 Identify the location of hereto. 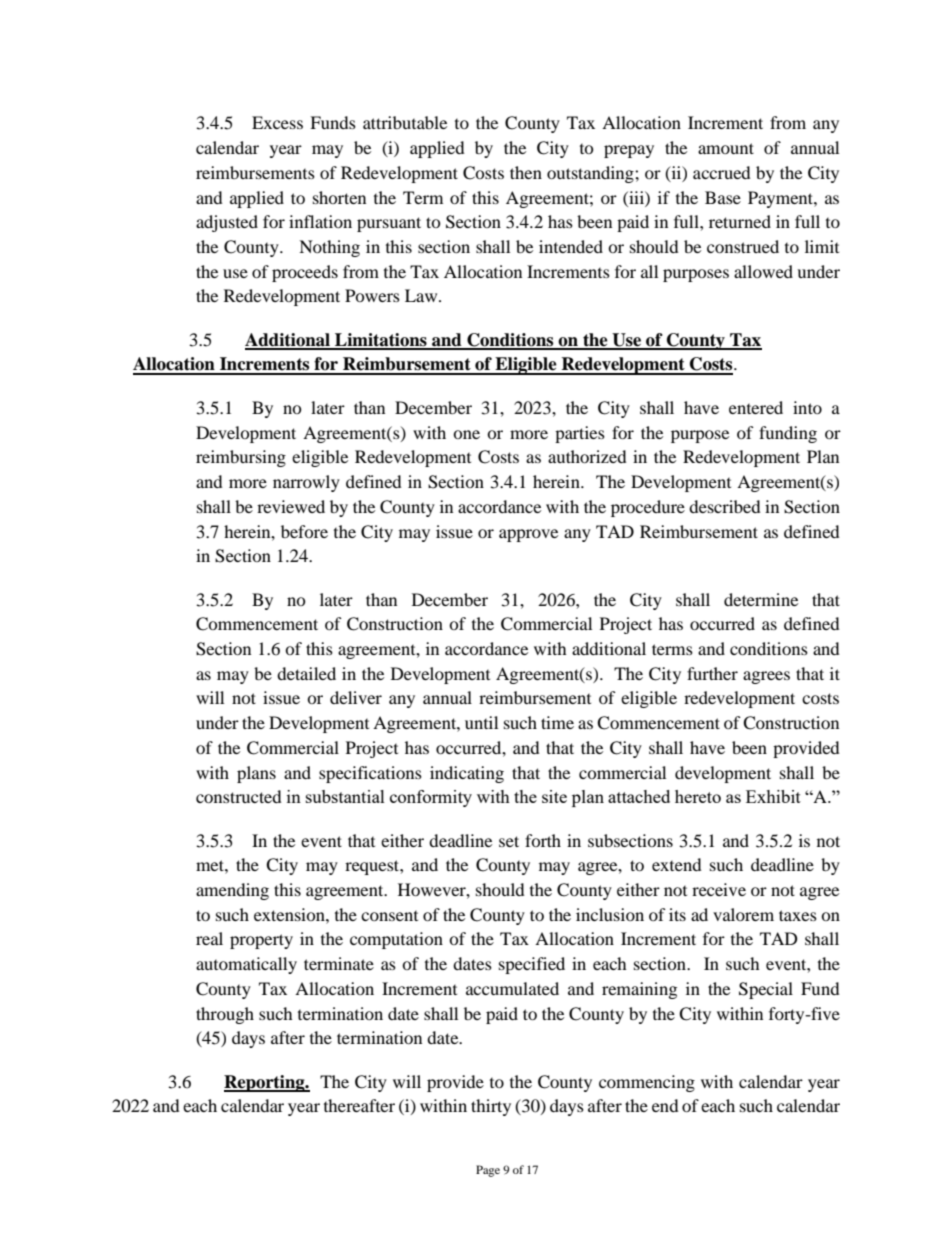
(698, 796).
